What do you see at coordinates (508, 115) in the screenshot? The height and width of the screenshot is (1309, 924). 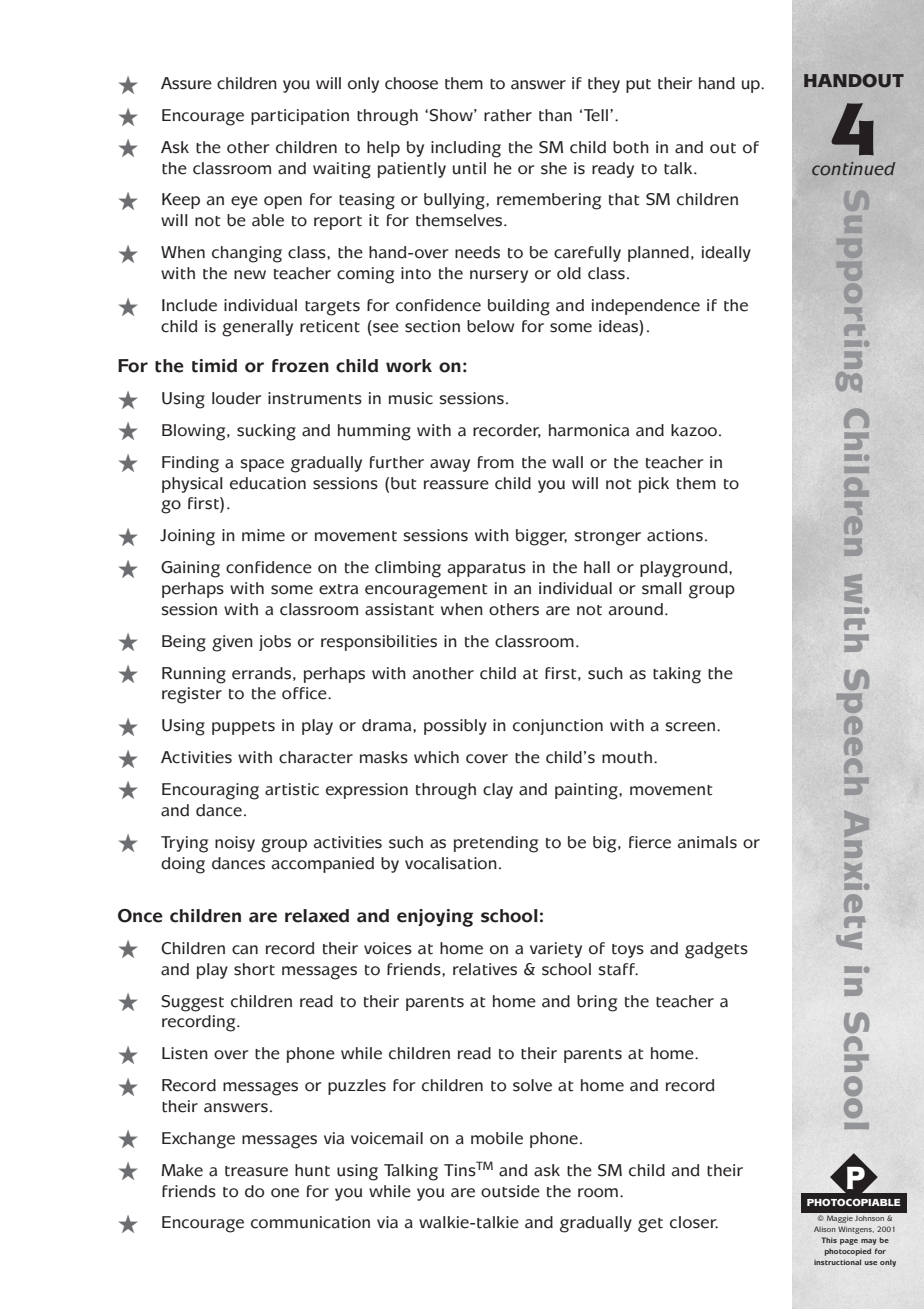 I see `rather` at bounding box center [508, 115].
